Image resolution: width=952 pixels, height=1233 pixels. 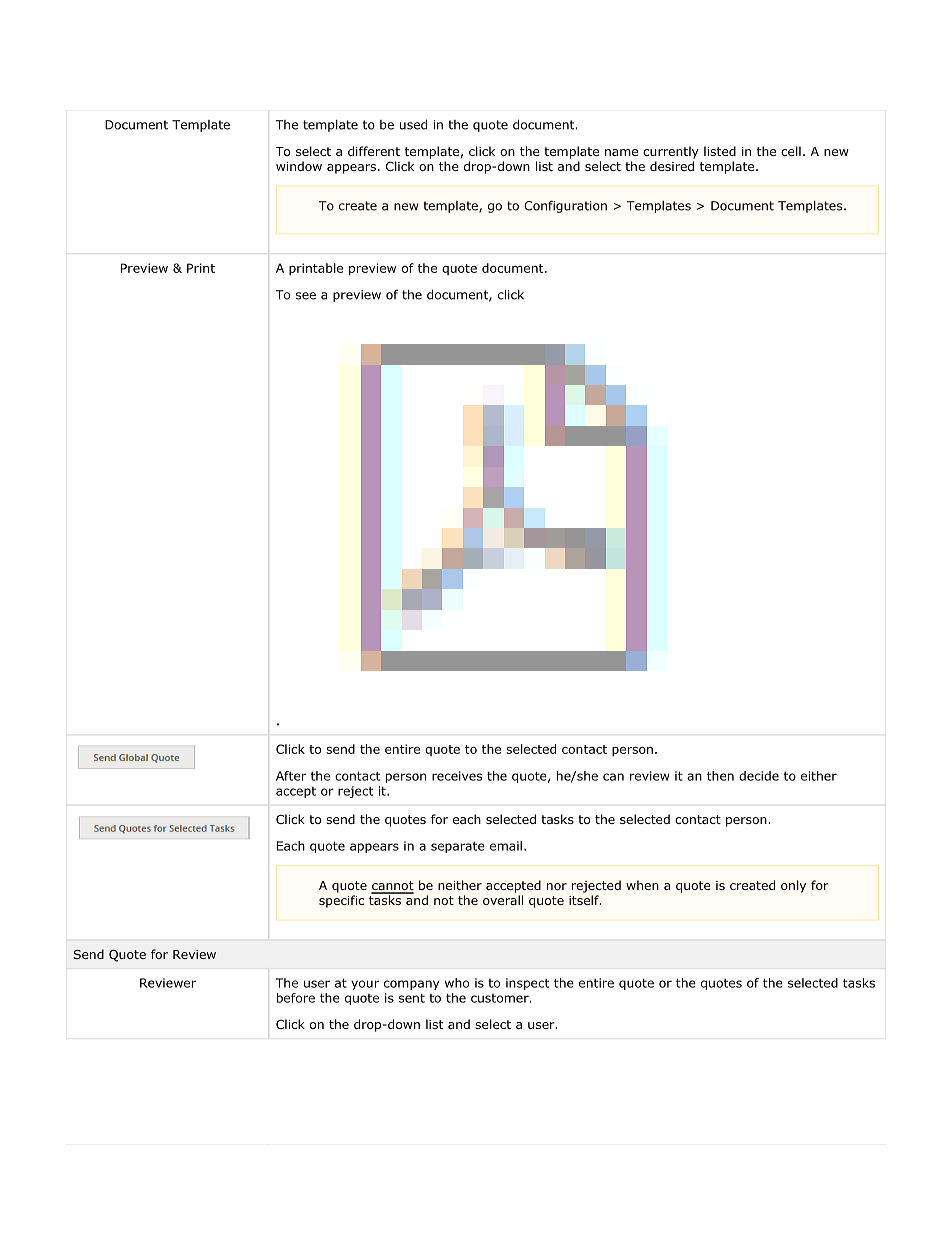 I want to click on inspect, so click(x=527, y=984).
